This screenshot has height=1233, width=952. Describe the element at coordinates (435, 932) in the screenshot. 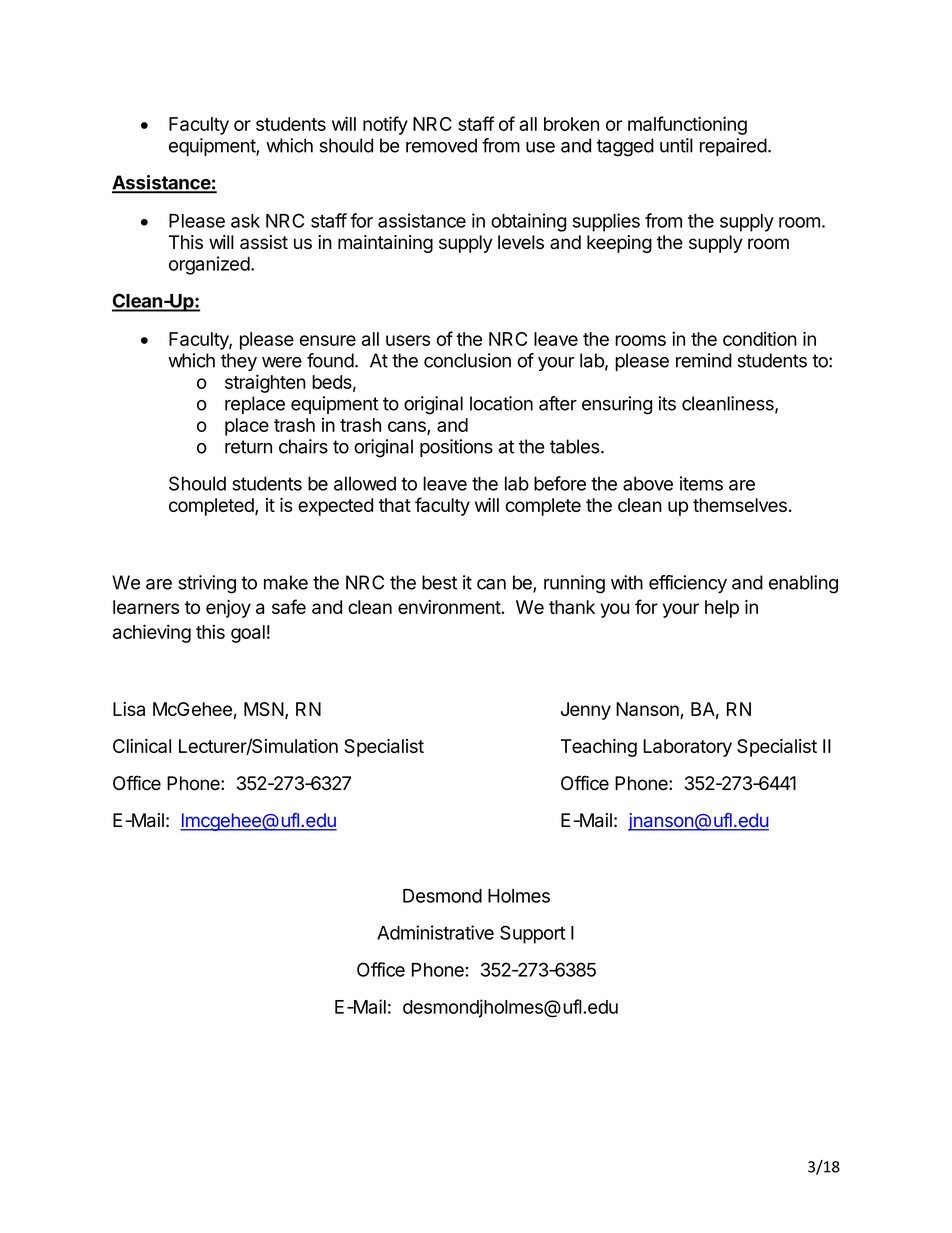

I see `Administrative` at that location.
